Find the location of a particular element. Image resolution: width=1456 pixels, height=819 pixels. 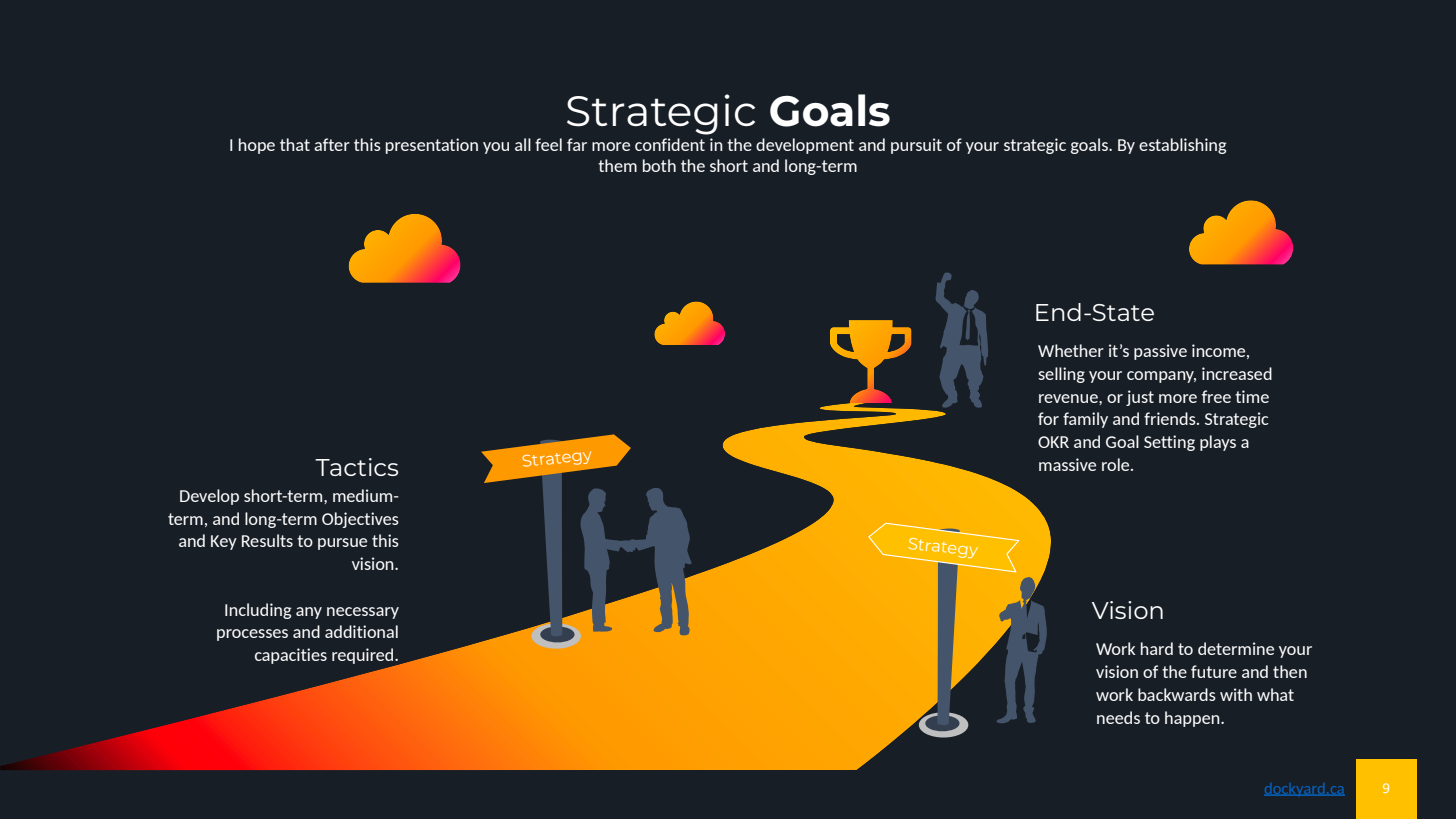

necessary is located at coordinates (363, 613).
